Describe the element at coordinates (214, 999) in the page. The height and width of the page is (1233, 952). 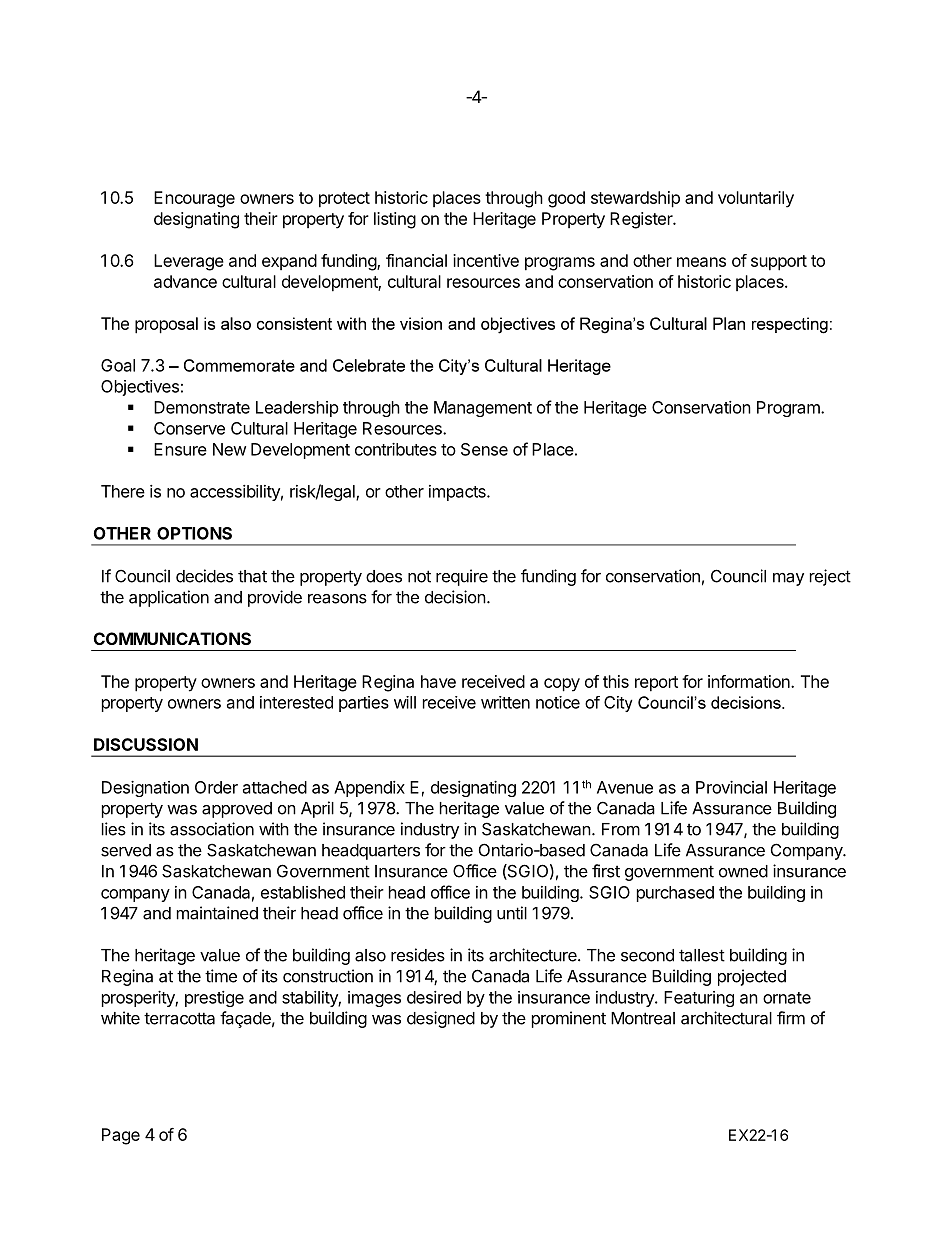
I see `prestige` at that location.
